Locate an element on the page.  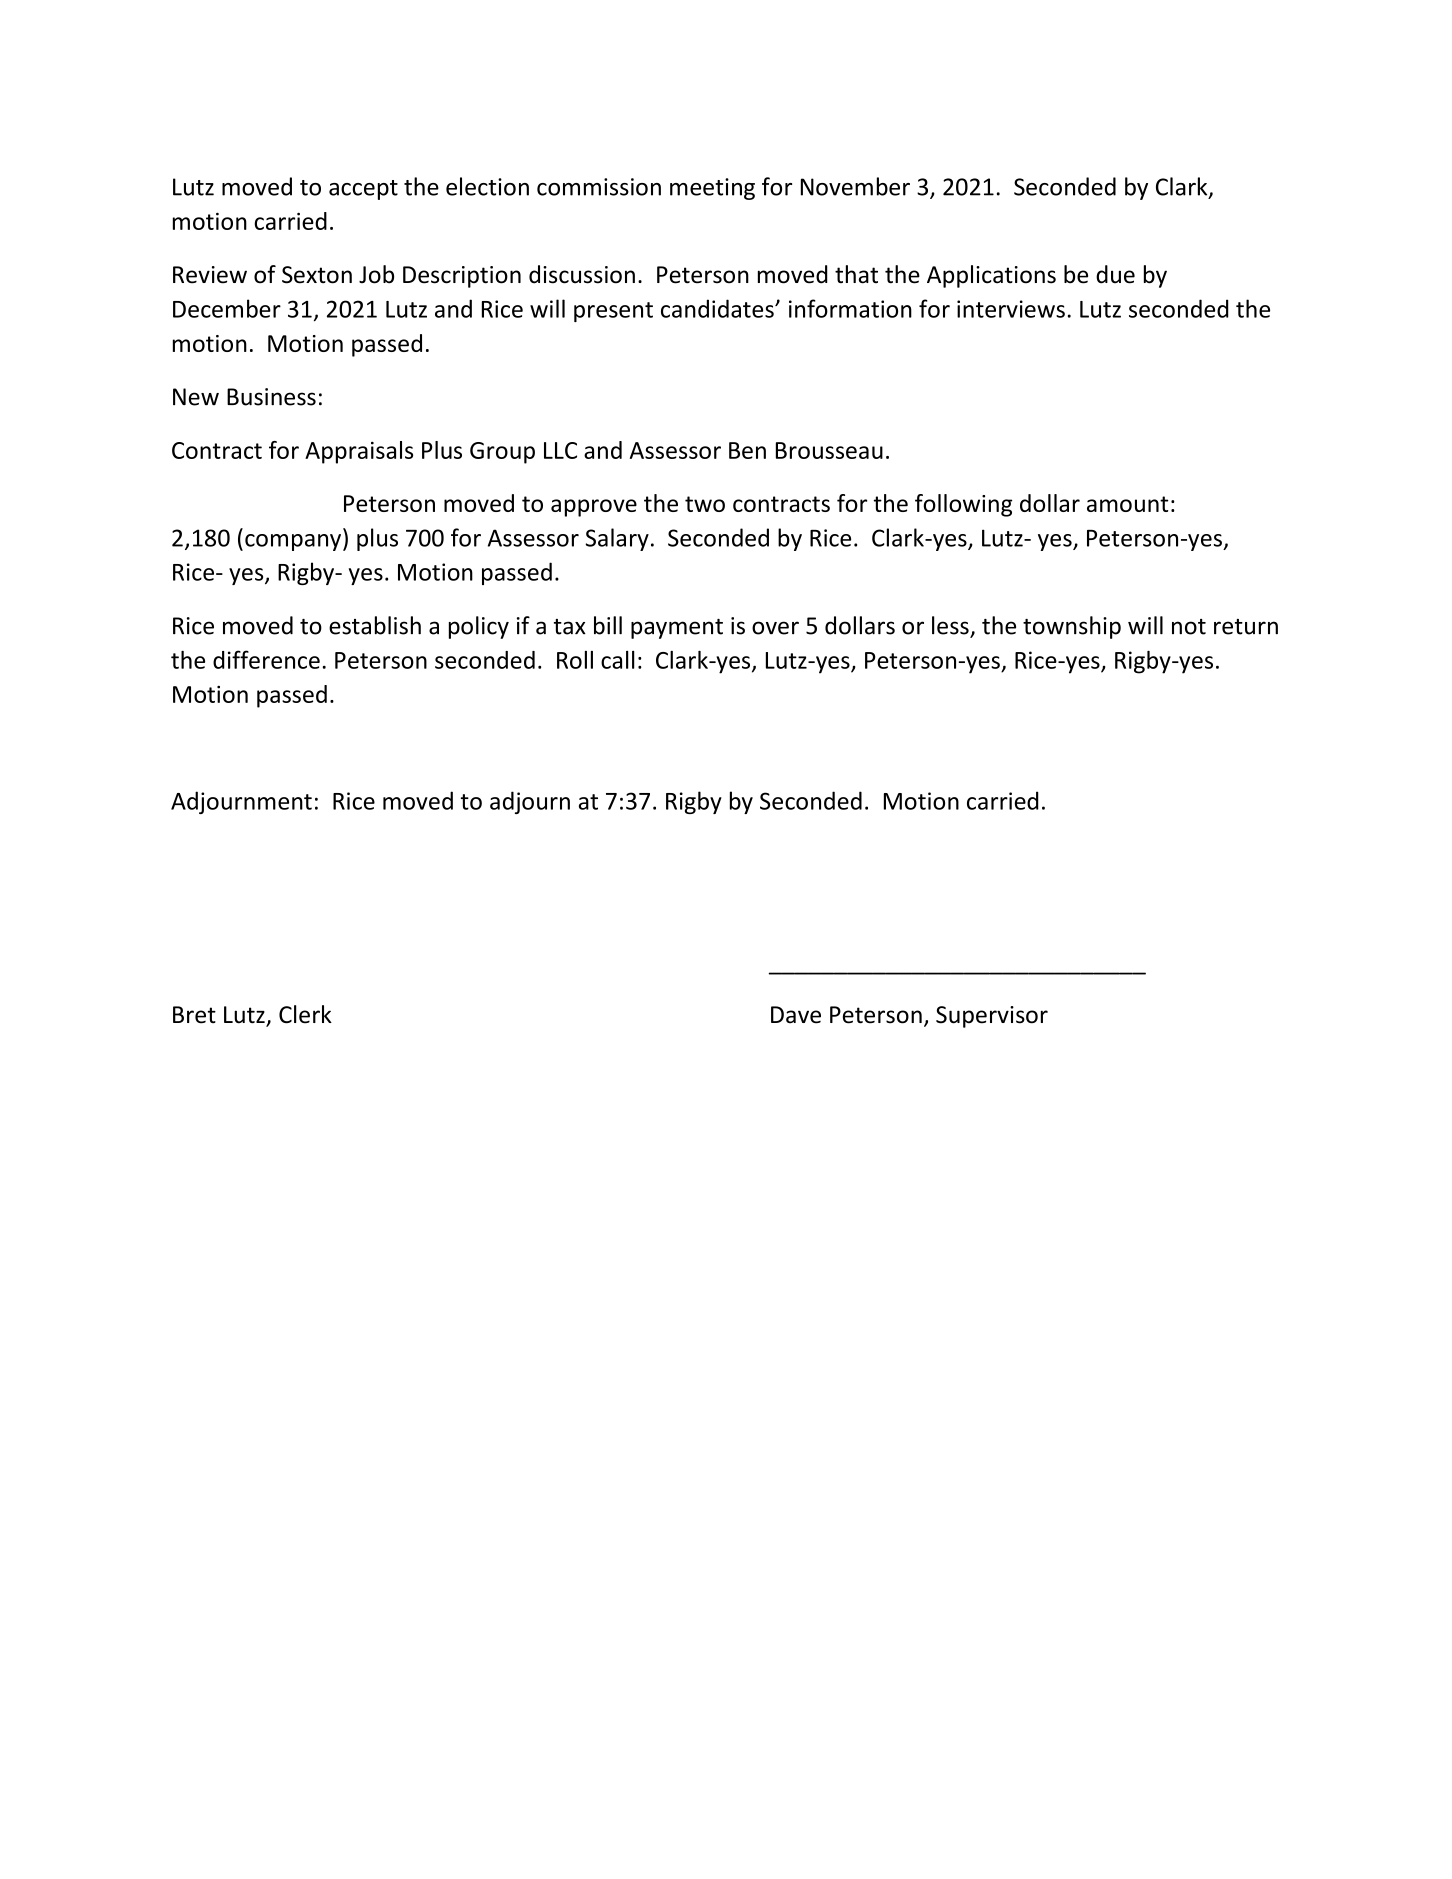
accept is located at coordinates (363, 190).
